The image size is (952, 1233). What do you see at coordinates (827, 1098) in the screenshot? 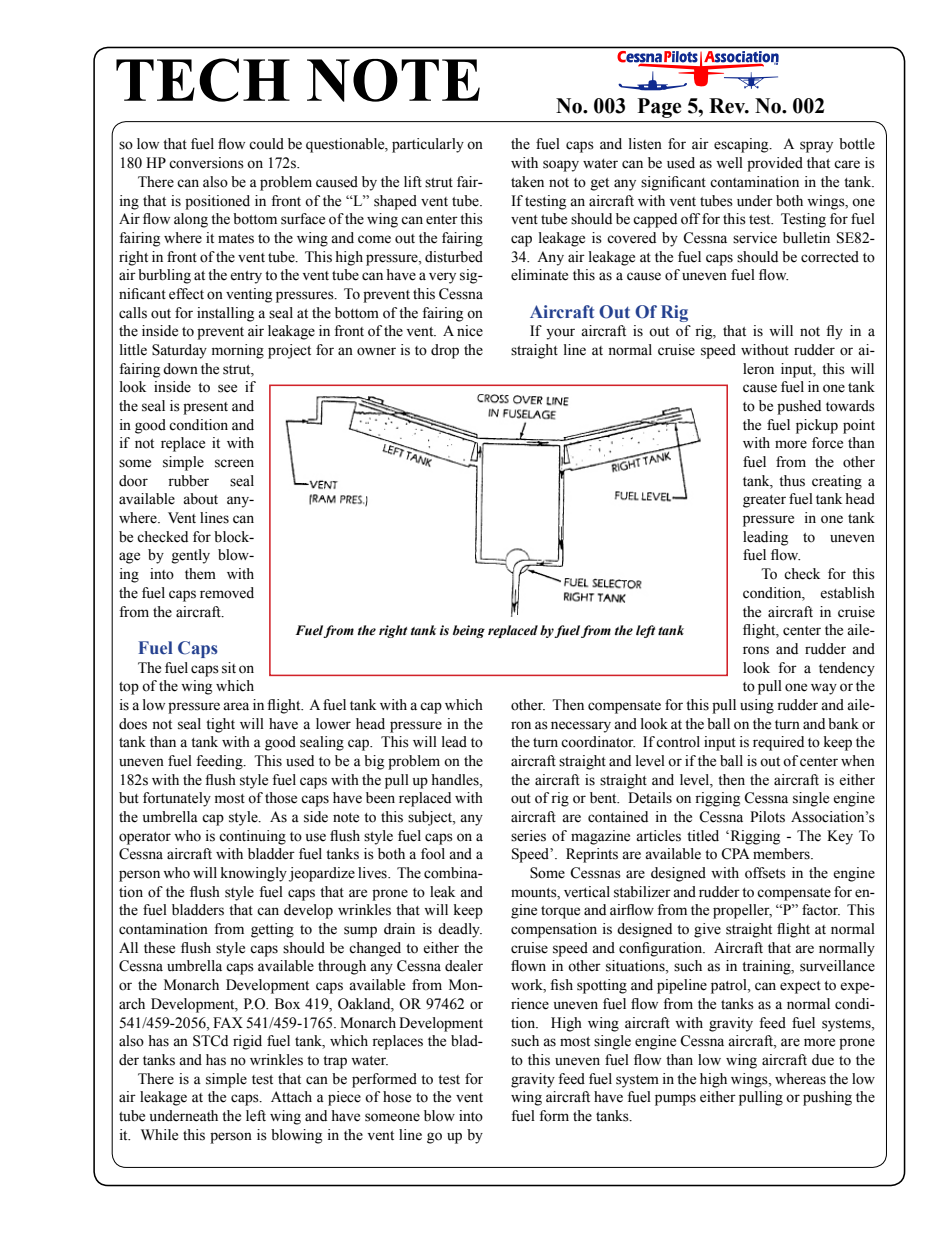
I see `pushing` at bounding box center [827, 1098].
